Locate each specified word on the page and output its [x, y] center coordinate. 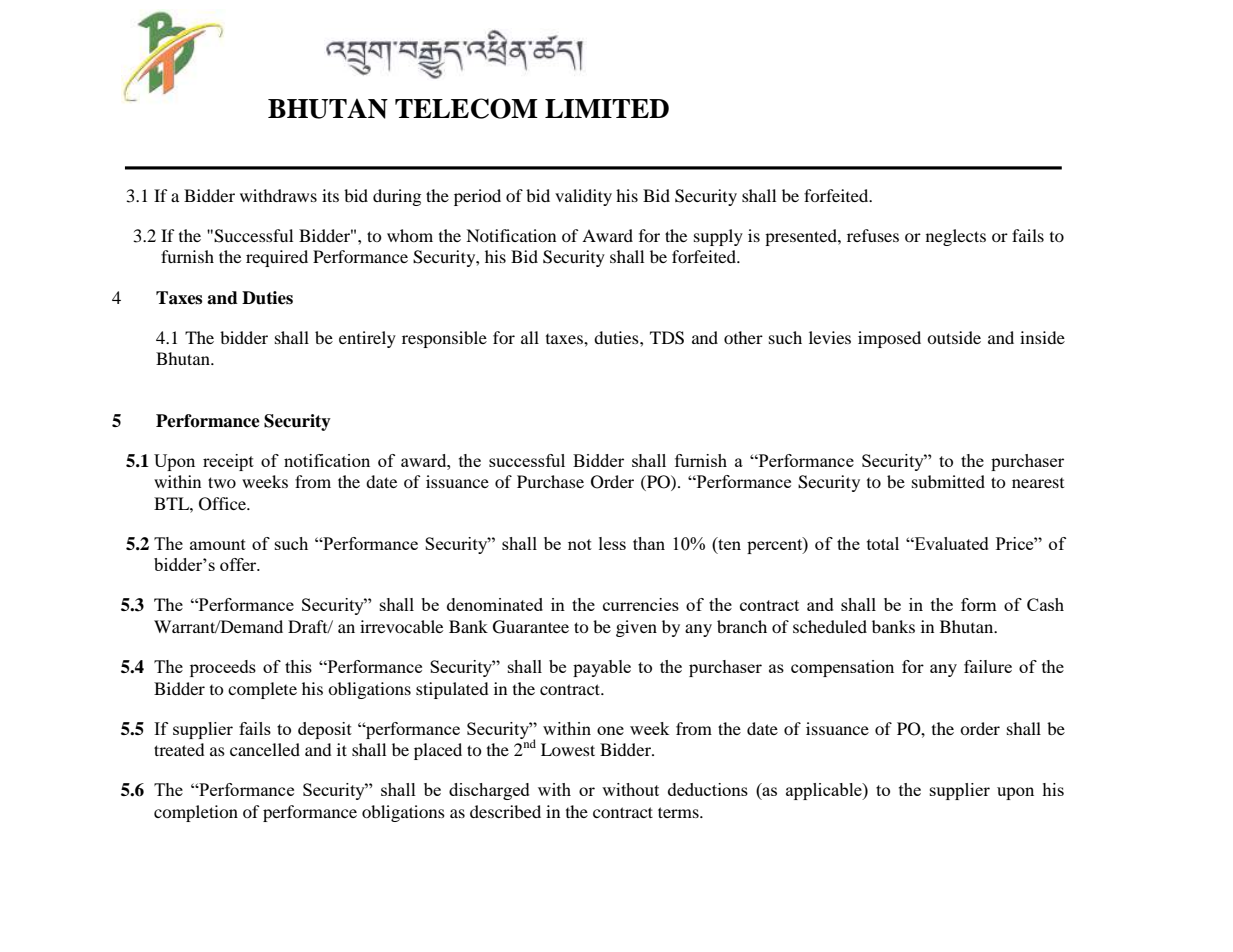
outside [954, 337]
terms [679, 812]
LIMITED [607, 108]
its [330, 195]
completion [196, 813]
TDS [667, 338]
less [612, 543]
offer [239, 564]
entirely [367, 339]
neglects [956, 237]
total [883, 543]
